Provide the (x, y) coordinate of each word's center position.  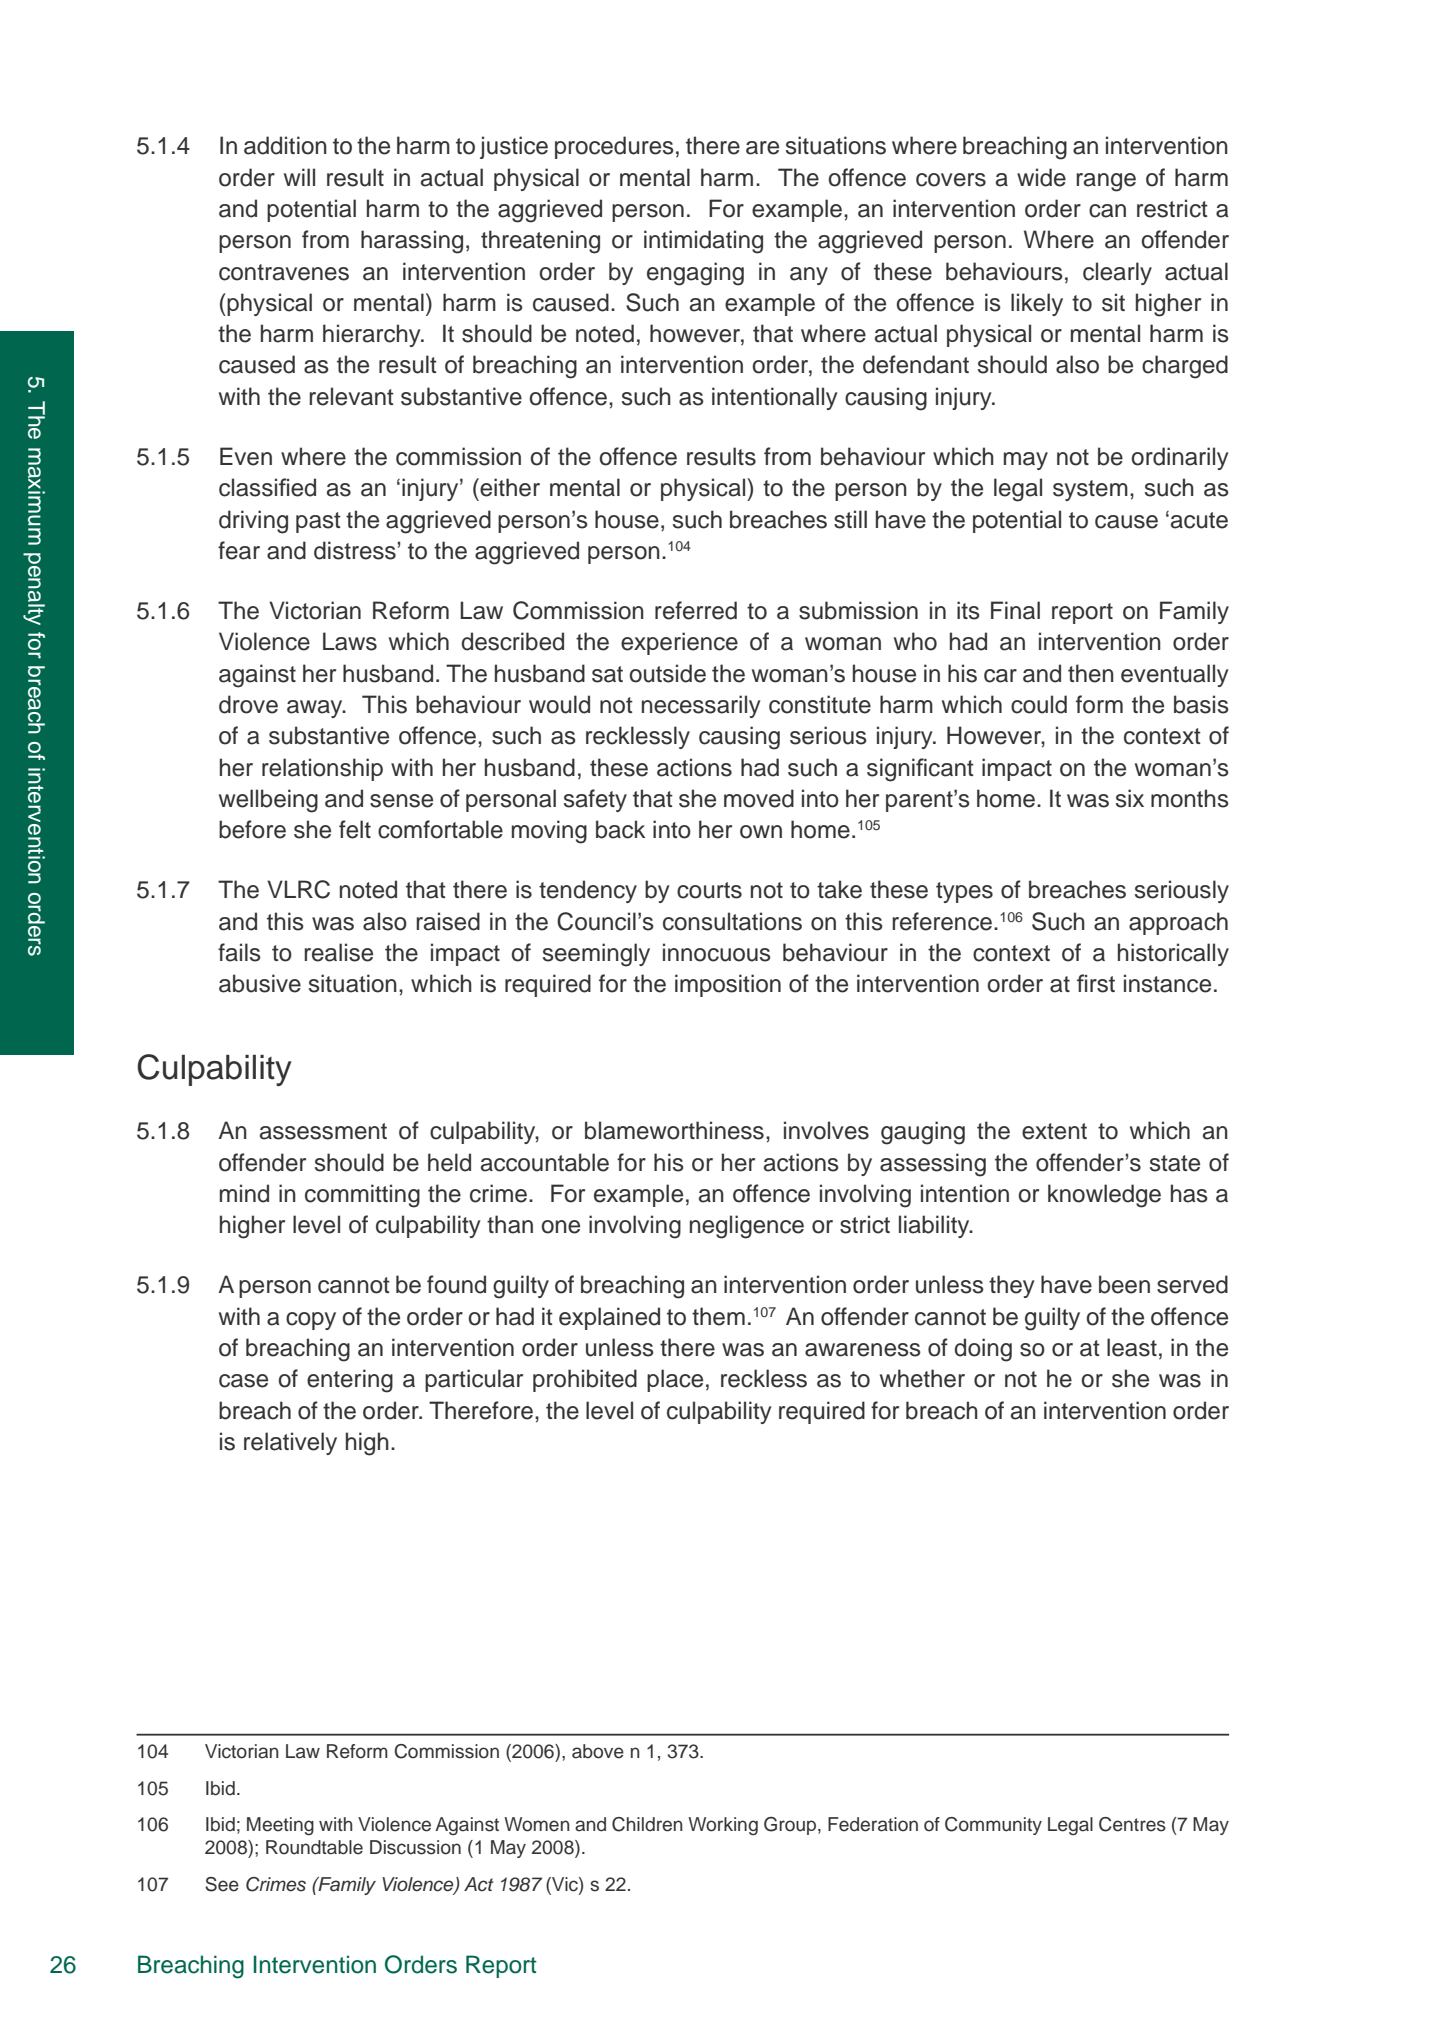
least (1132, 1347)
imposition (728, 985)
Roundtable (314, 1847)
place (675, 1380)
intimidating (703, 242)
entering (350, 1381)
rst (1102, 984)
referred (696, 610)
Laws (350, 641)
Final (1015, 610)
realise (338, 952)
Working (723, 1826)
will (299, 177)
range (1106, 182)
